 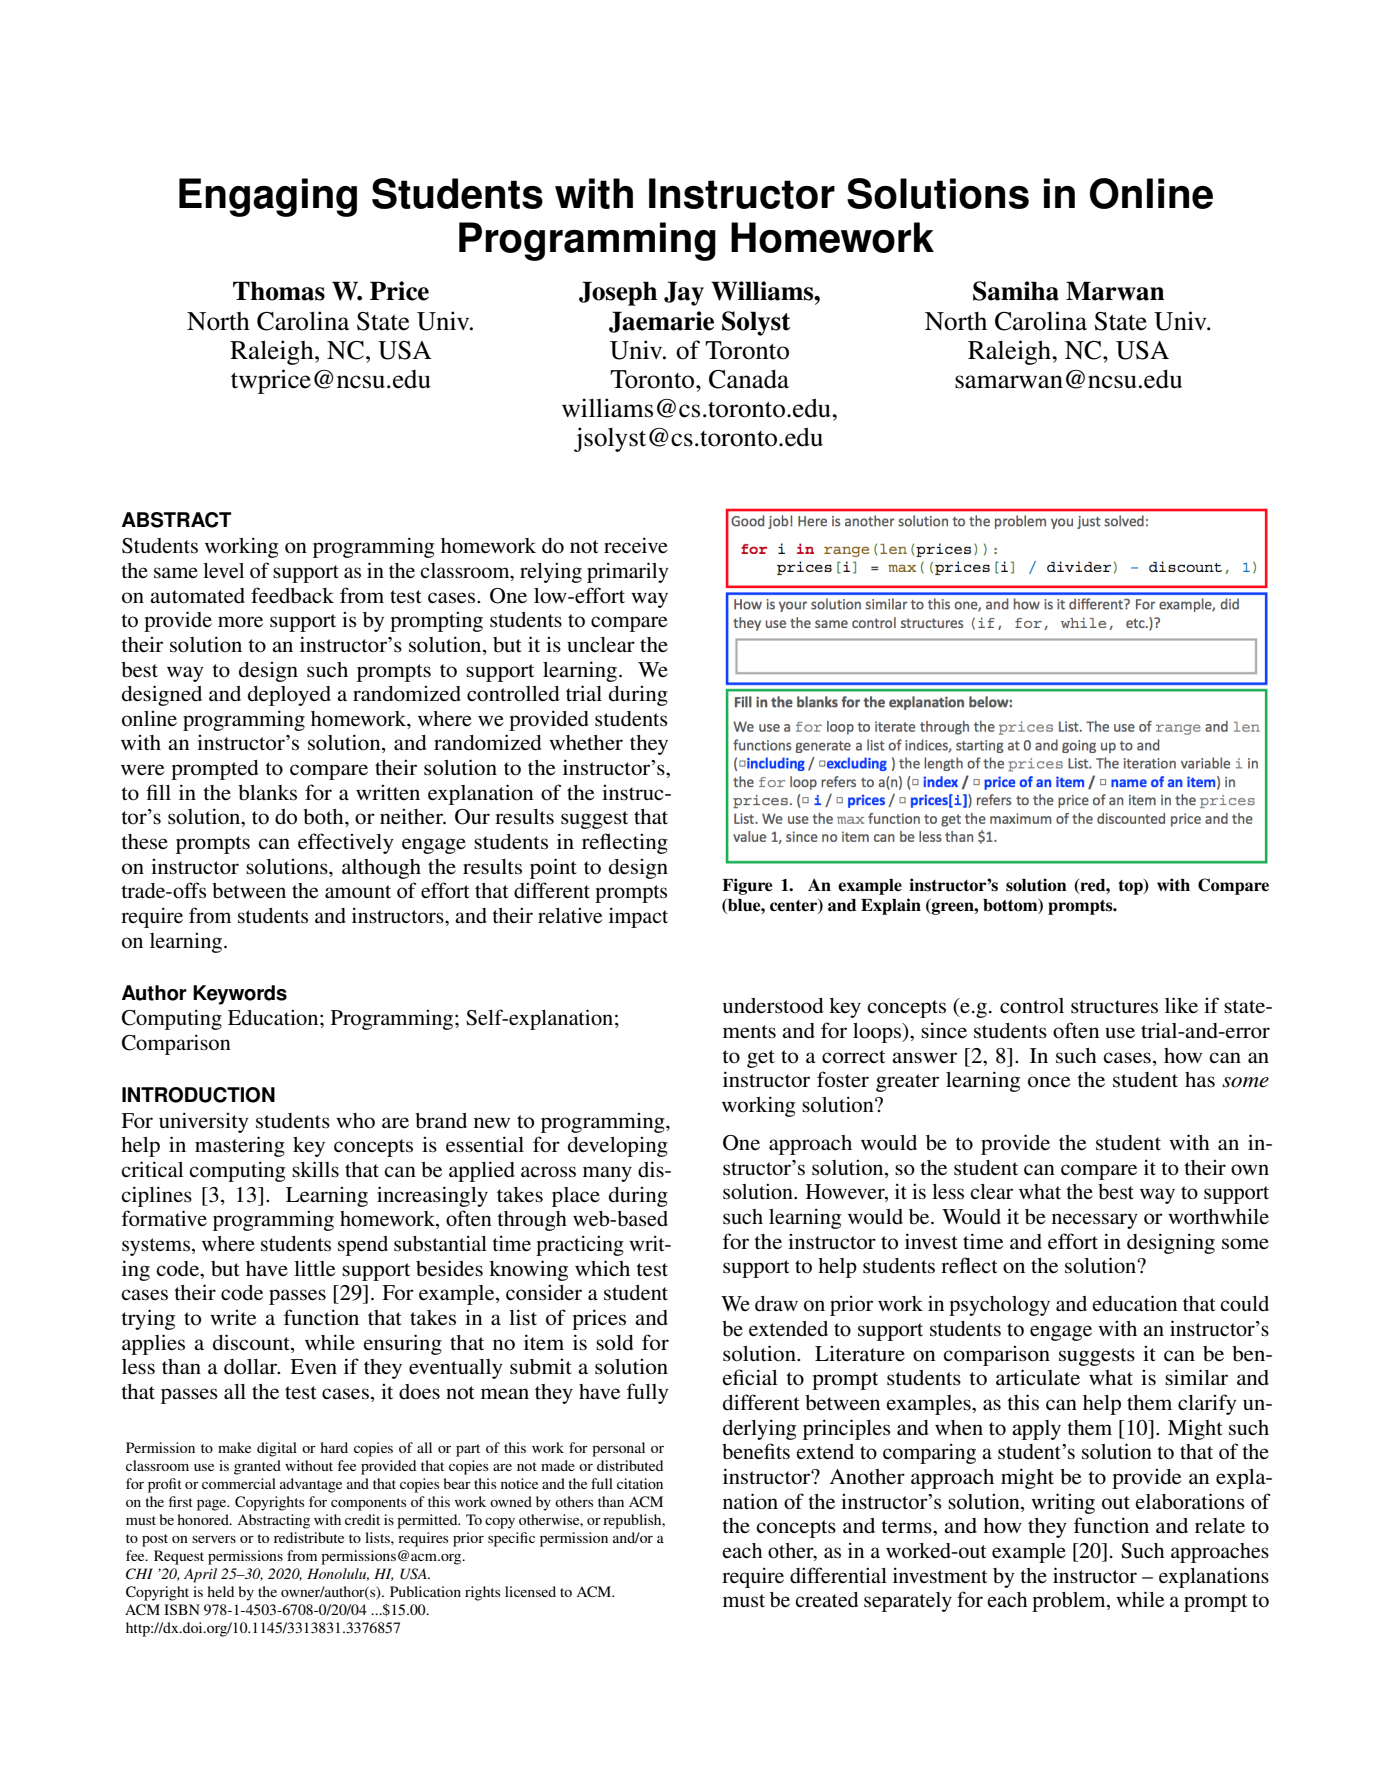 What do you see at coordinates (638, 917) in the screenshot?
I see `impact` at bounding box center [638, 917].
